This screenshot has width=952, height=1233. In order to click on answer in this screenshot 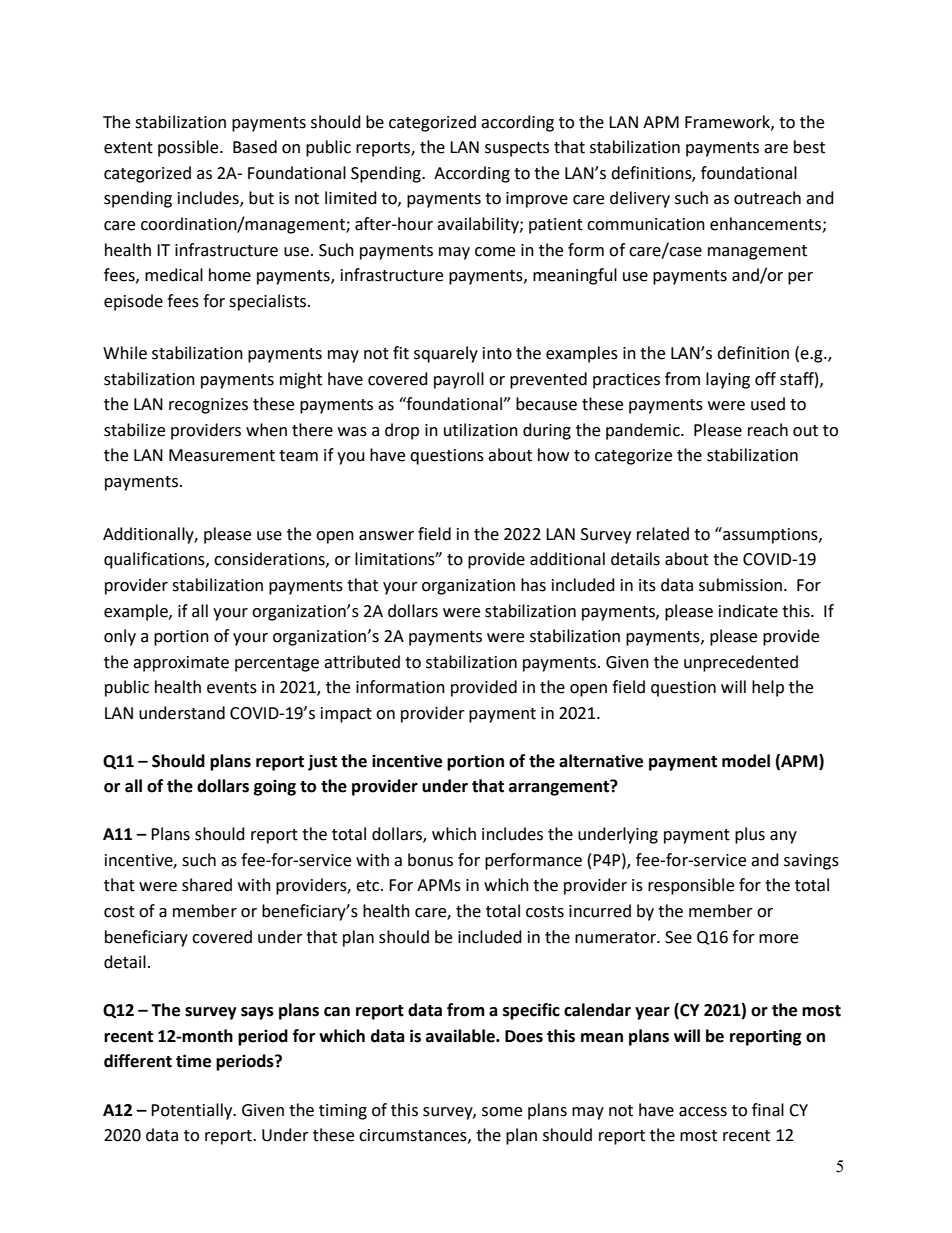, I will do `click(386, 536)`.
